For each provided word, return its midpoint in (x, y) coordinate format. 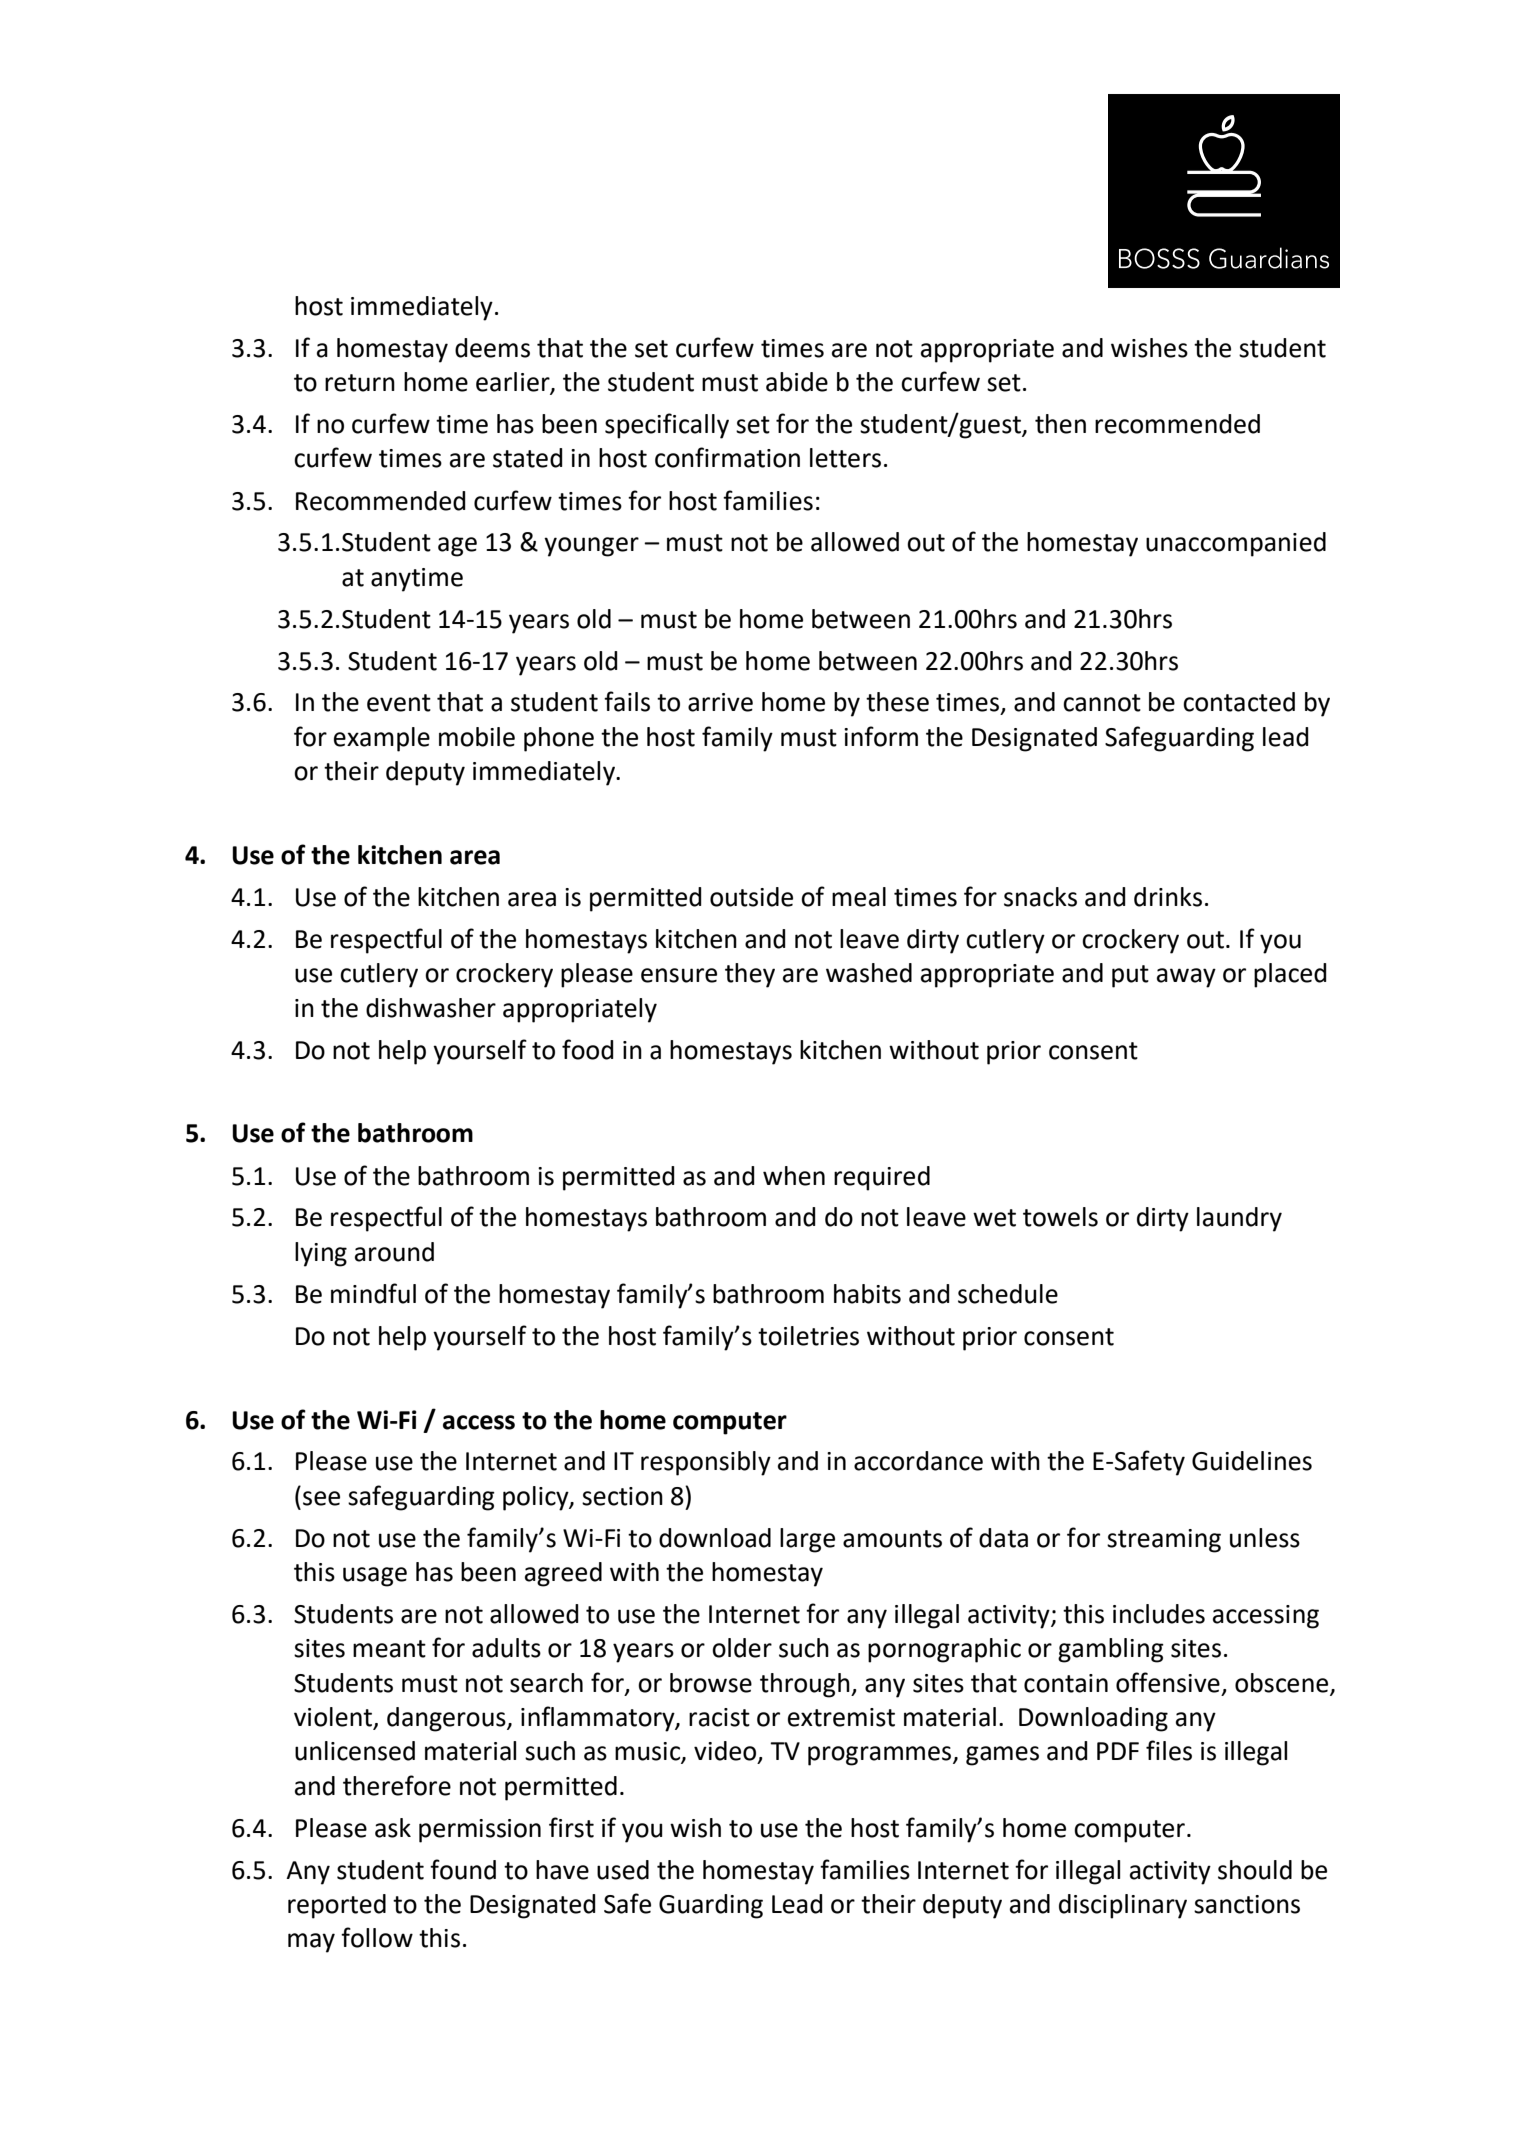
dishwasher (431, 1008)
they (750, 975)
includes (1159, 1614)
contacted (1239, 702)
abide (797, 382)
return (360, 383)
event (399, 703)
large (807, 1540)
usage (375, 1577)
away (1186, 978)
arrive (720, 702)
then (1060, 424)
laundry (1239, 1219)
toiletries (808, 1336)
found (463, 1869)
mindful (373, 1293)
